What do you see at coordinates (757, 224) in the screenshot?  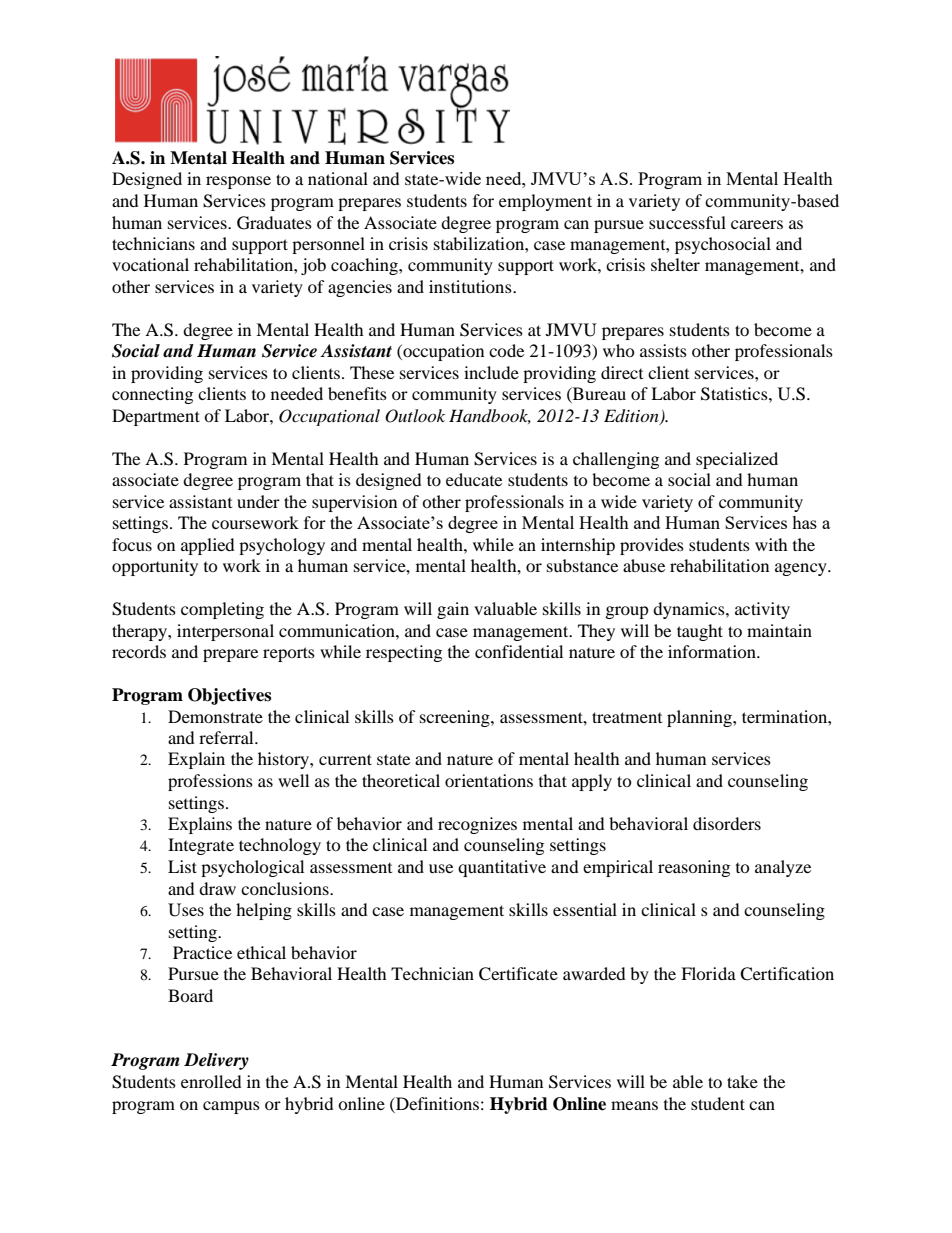 I see `careers` at bounding box center [757, 224].
